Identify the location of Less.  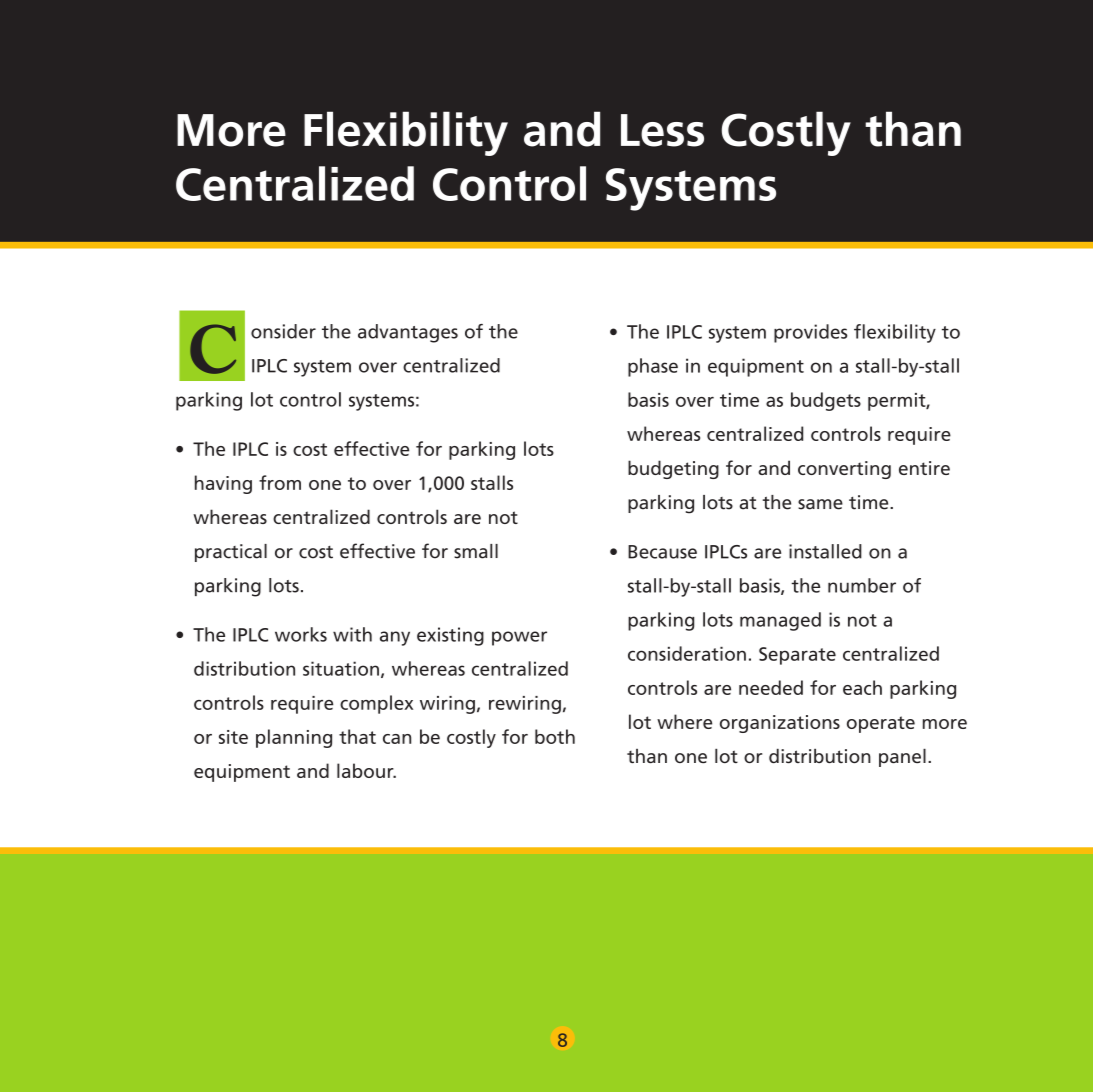
(662, 130).
